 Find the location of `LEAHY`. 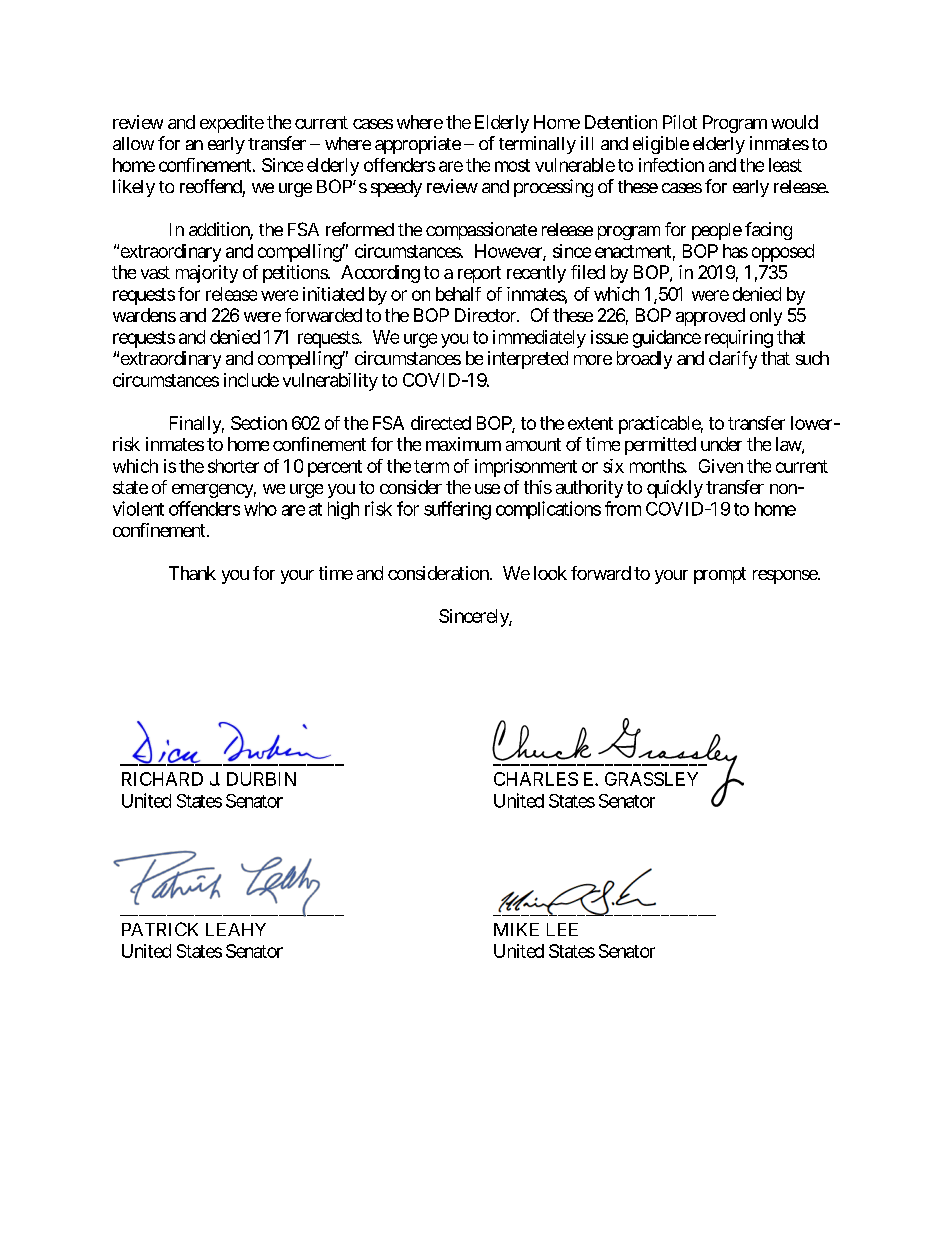

LEAHY is located at coordinates (236, 929).
